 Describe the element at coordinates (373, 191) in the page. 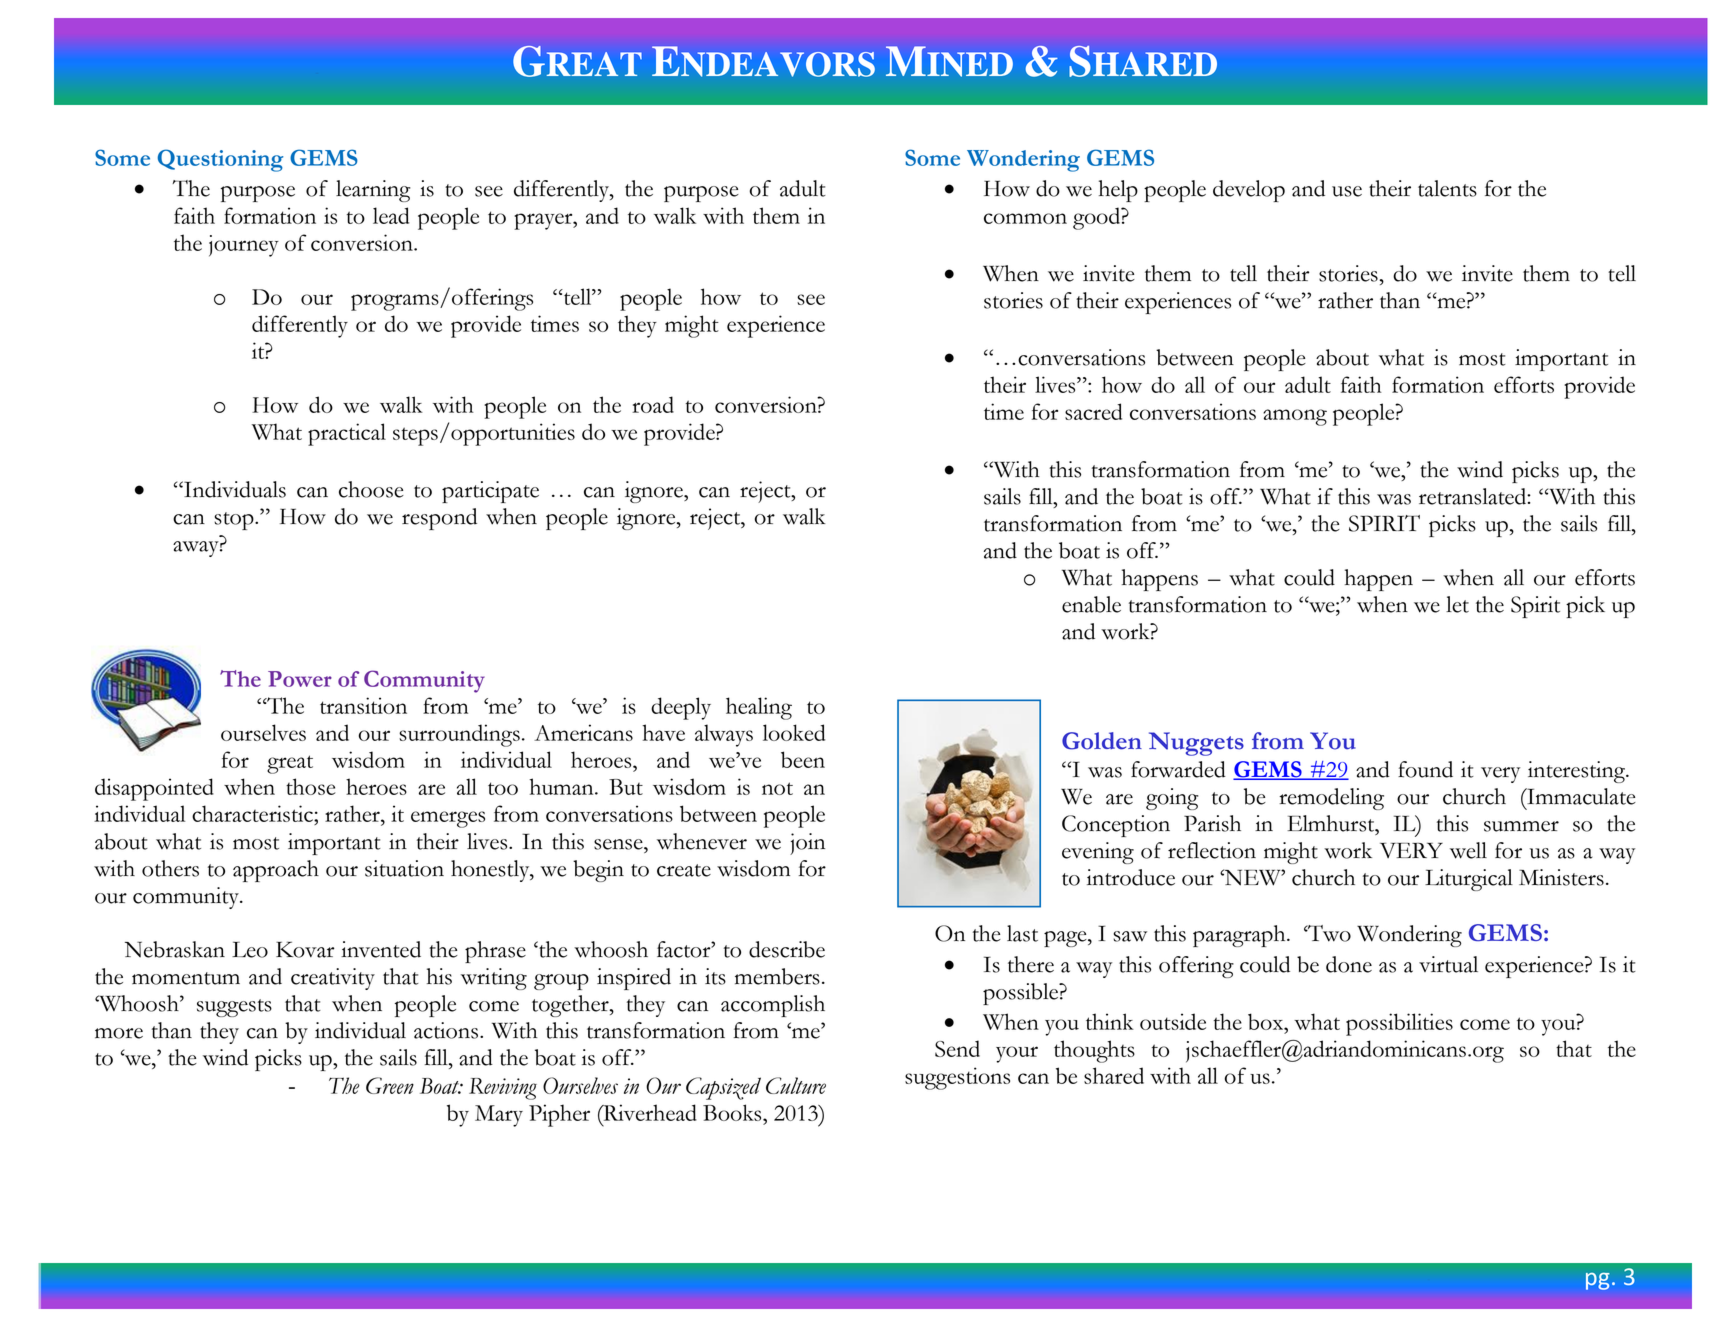

I see `learning` at that location.
